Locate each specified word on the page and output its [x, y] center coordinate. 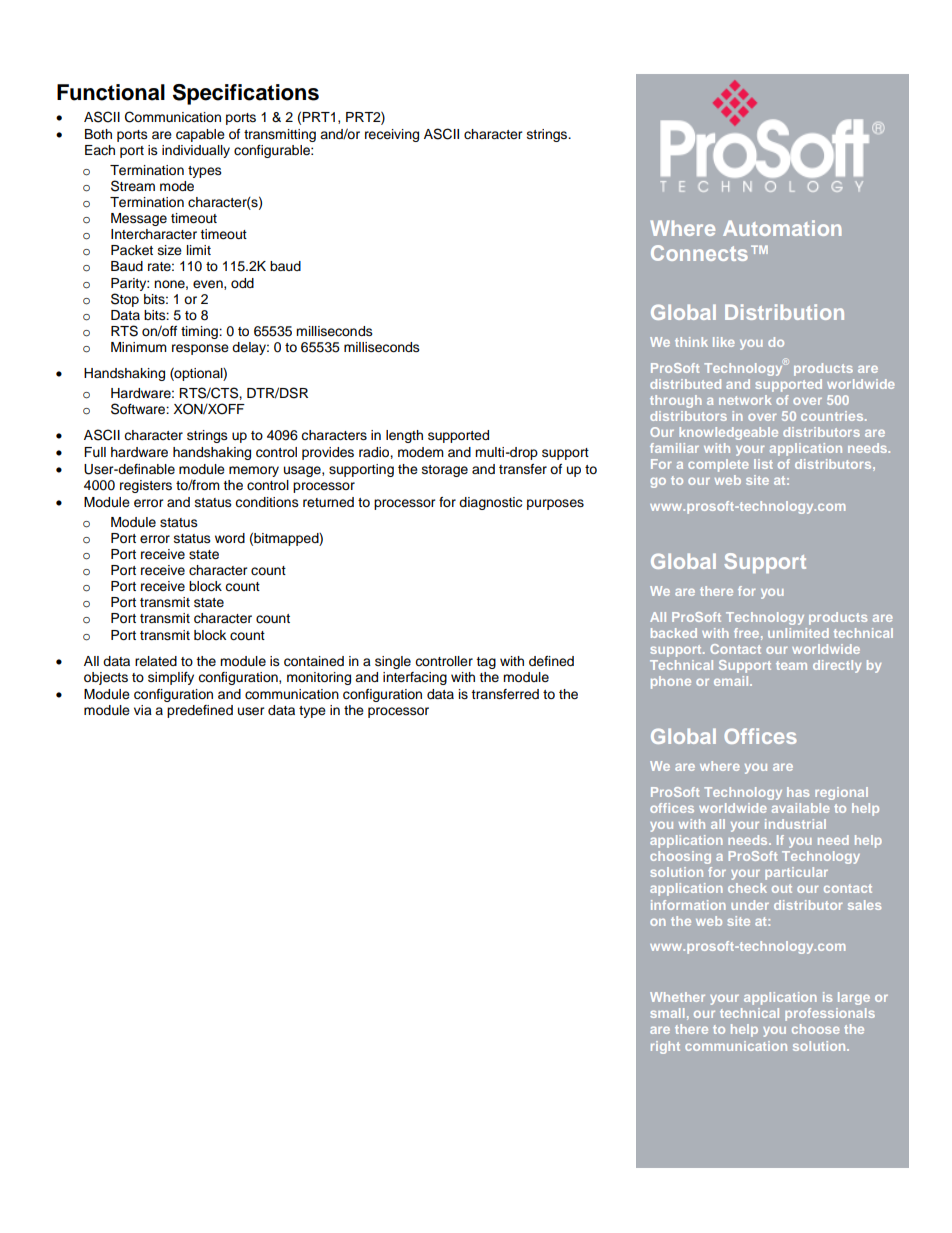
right [665, 1047]
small [667, 1013]
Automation [782, 228]
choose [816, 1029]
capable [200, 135]
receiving [392, 135]
